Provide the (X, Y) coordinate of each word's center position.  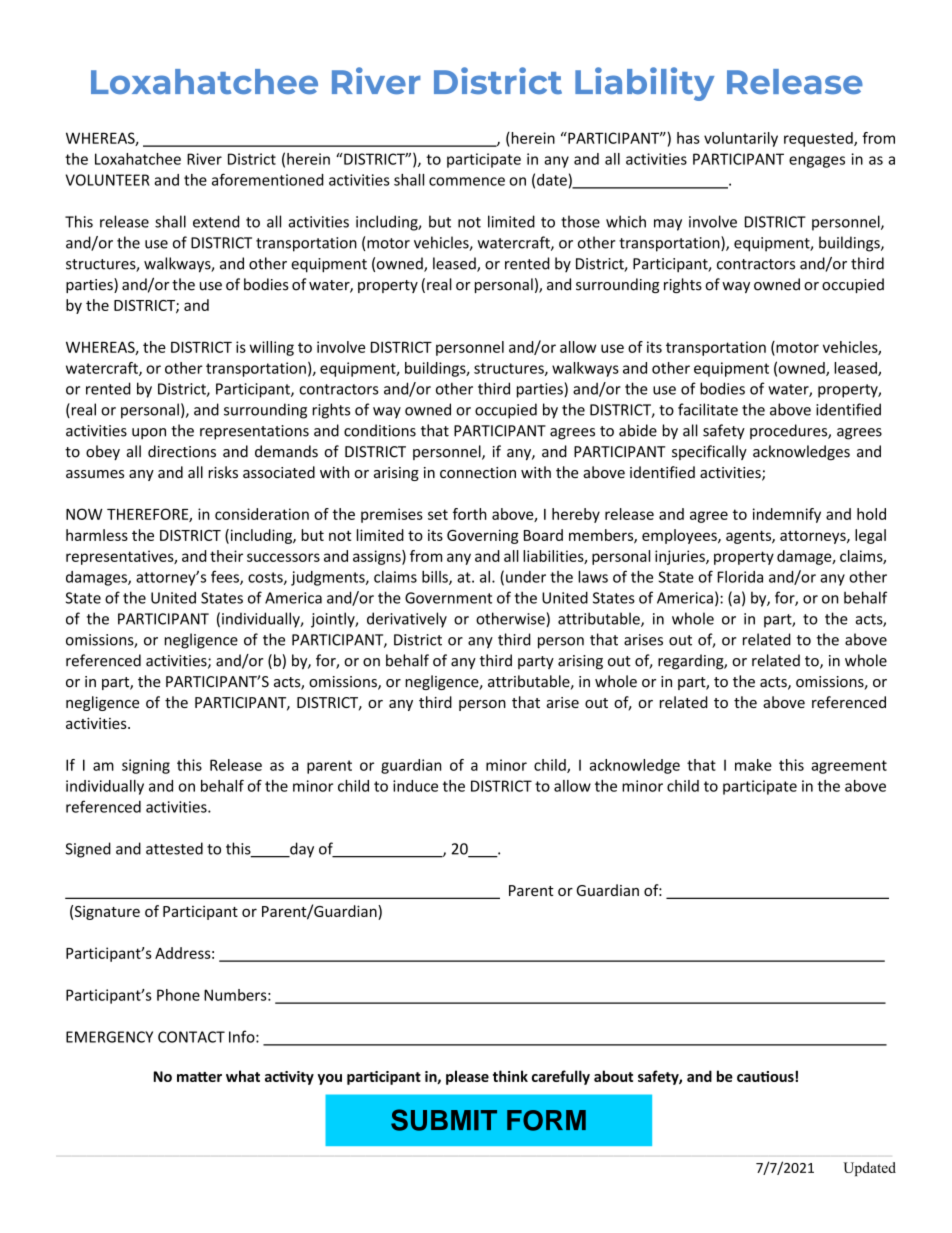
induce (415, 786)
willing (271, 348)
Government (448, 598)
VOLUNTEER (108, 180)
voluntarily (741, 139)
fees (226, 577)
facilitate (708, 409)
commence (467, 181)
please (467, 1077)
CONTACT (191, 1037)
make (753, 765)
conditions (380, 430)
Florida (740, 577)
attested (174, 848)
